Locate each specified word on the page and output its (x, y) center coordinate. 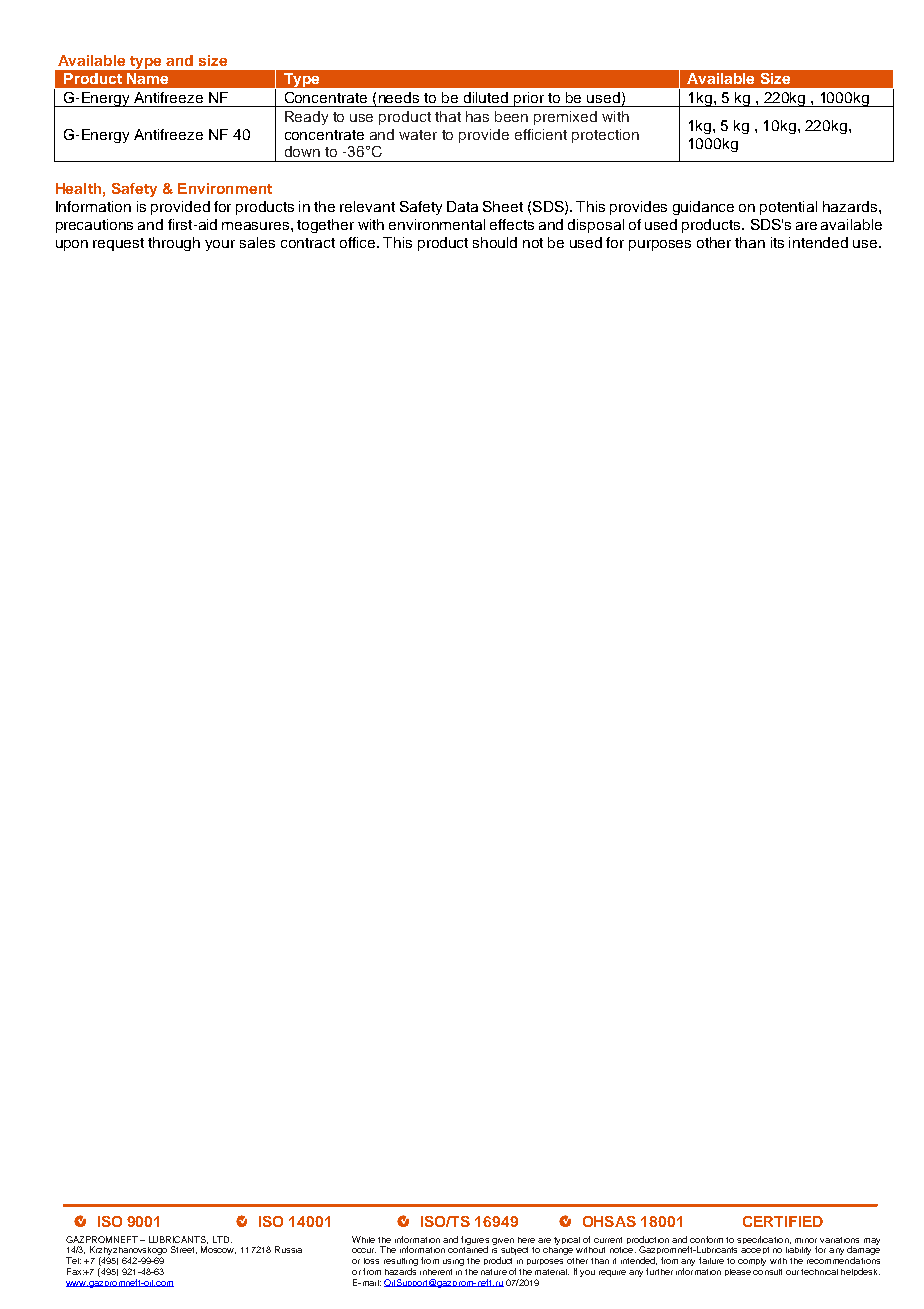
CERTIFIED (783, 1221)
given (503, 1241)
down (302, 151)
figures (475, 1241)
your (220, 245)
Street (184, 1250)
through (174, 244)
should (495, 242)
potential (788, 208)
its (777, 242)
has (477, 116)
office (359, 242)
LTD (222, 1239)
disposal (596, 226)
